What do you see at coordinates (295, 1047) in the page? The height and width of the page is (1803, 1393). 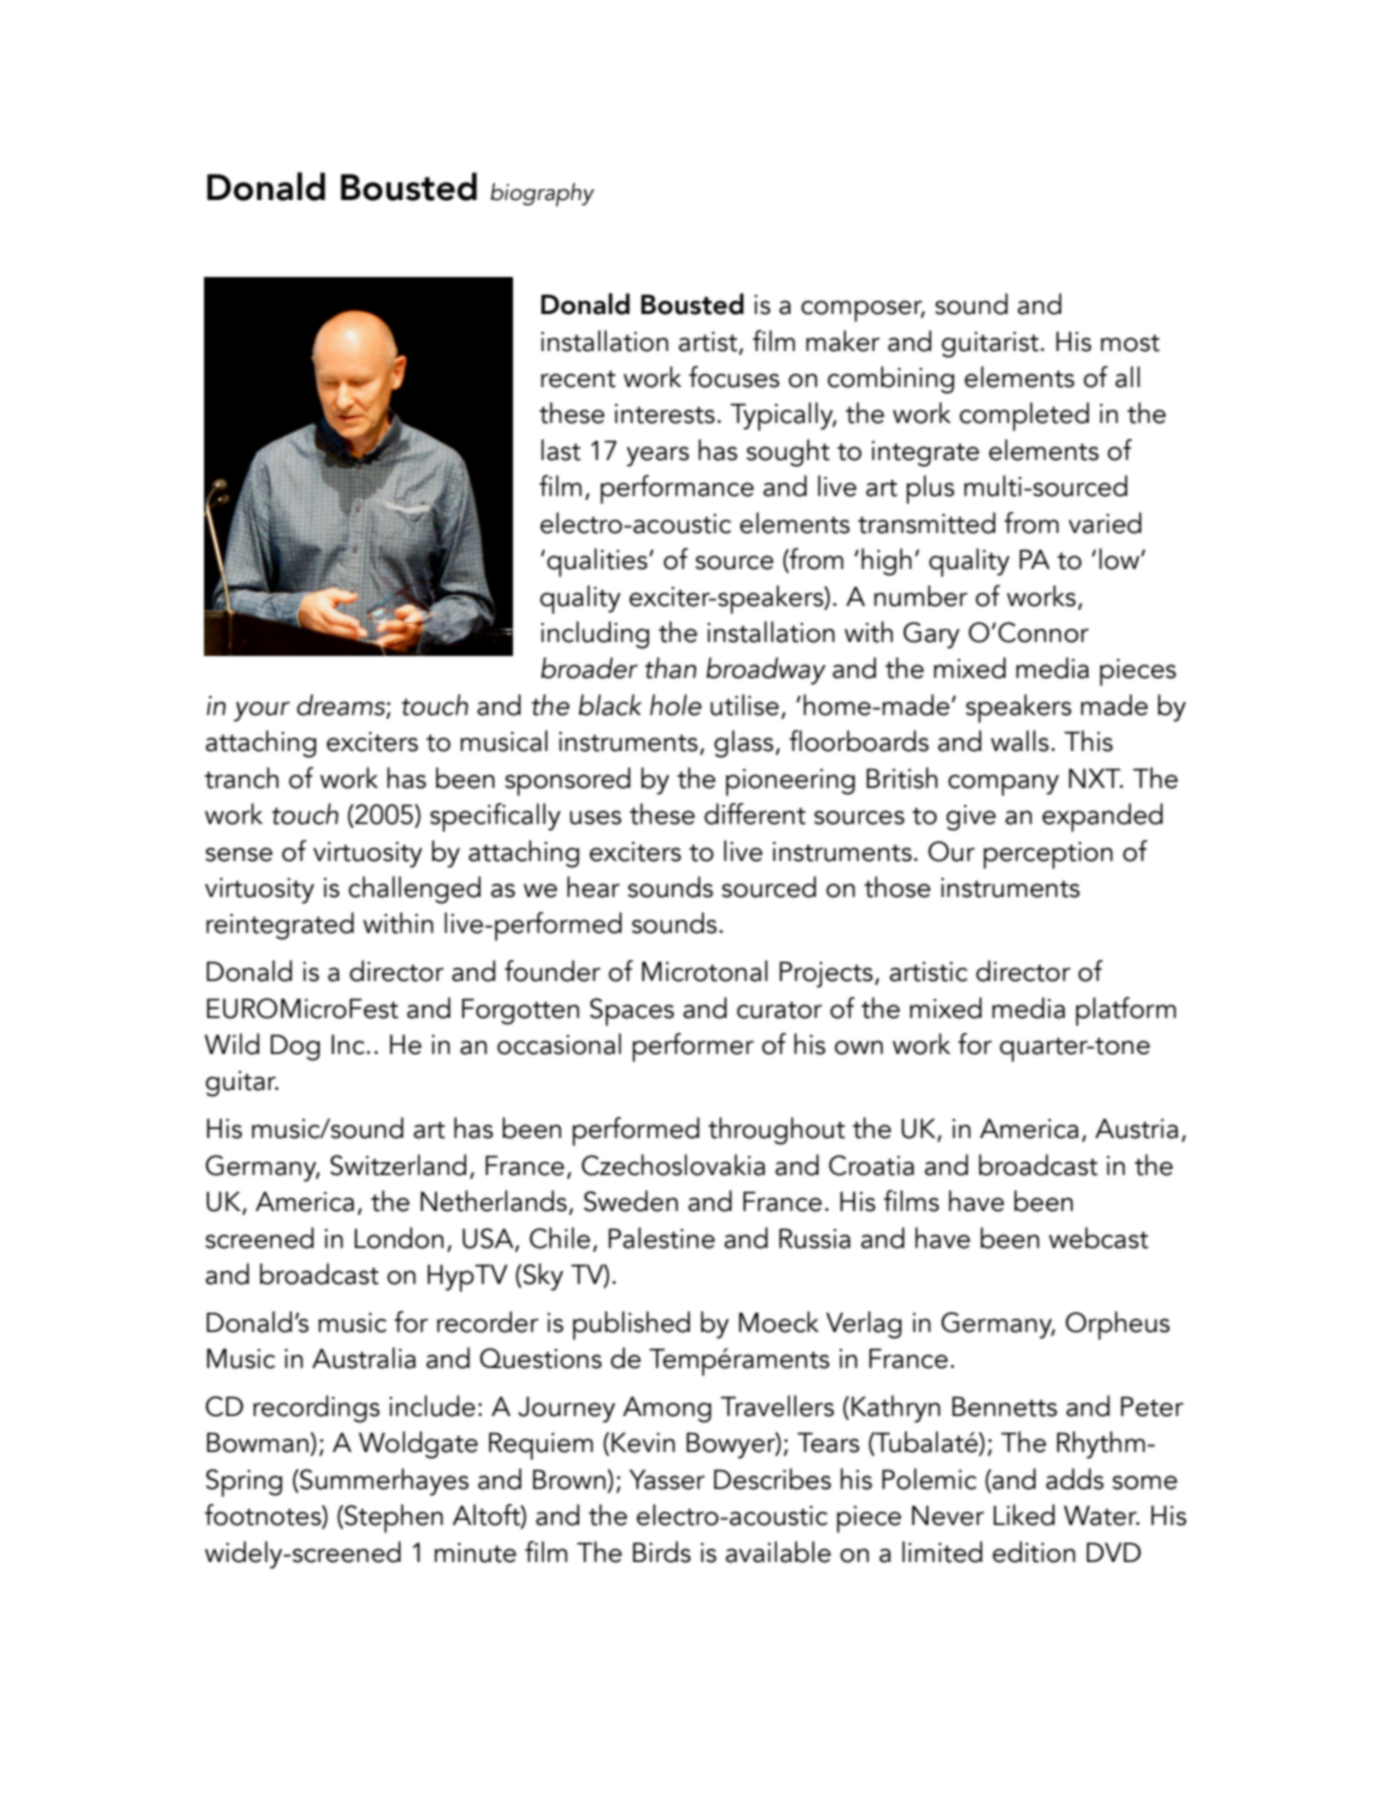 I see `Dog` at bounding box center [295, 1047].
